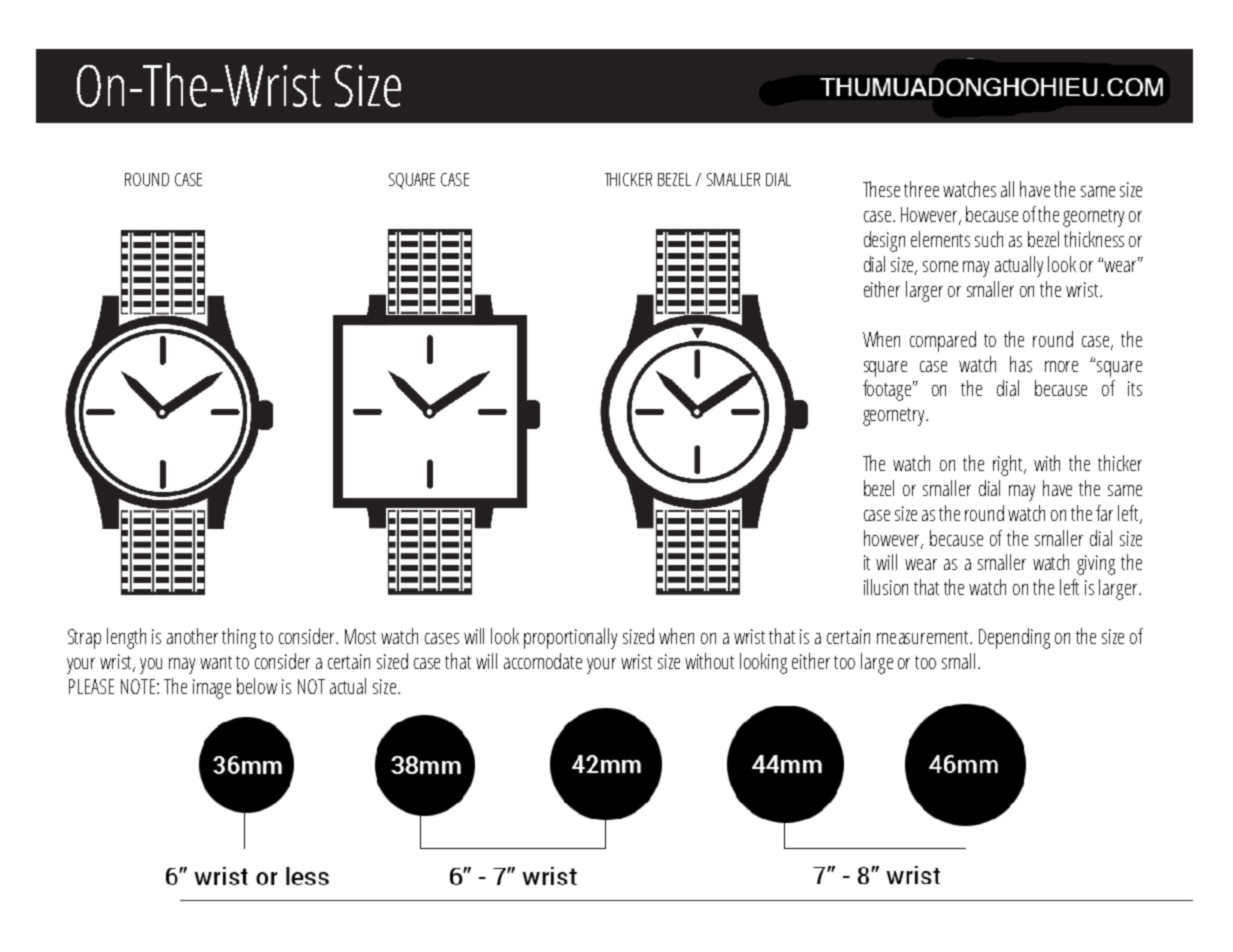  What do you see at coordinates (1021, 364) in the screenshot?
I see `has` at bounding box center [1021, 364].
